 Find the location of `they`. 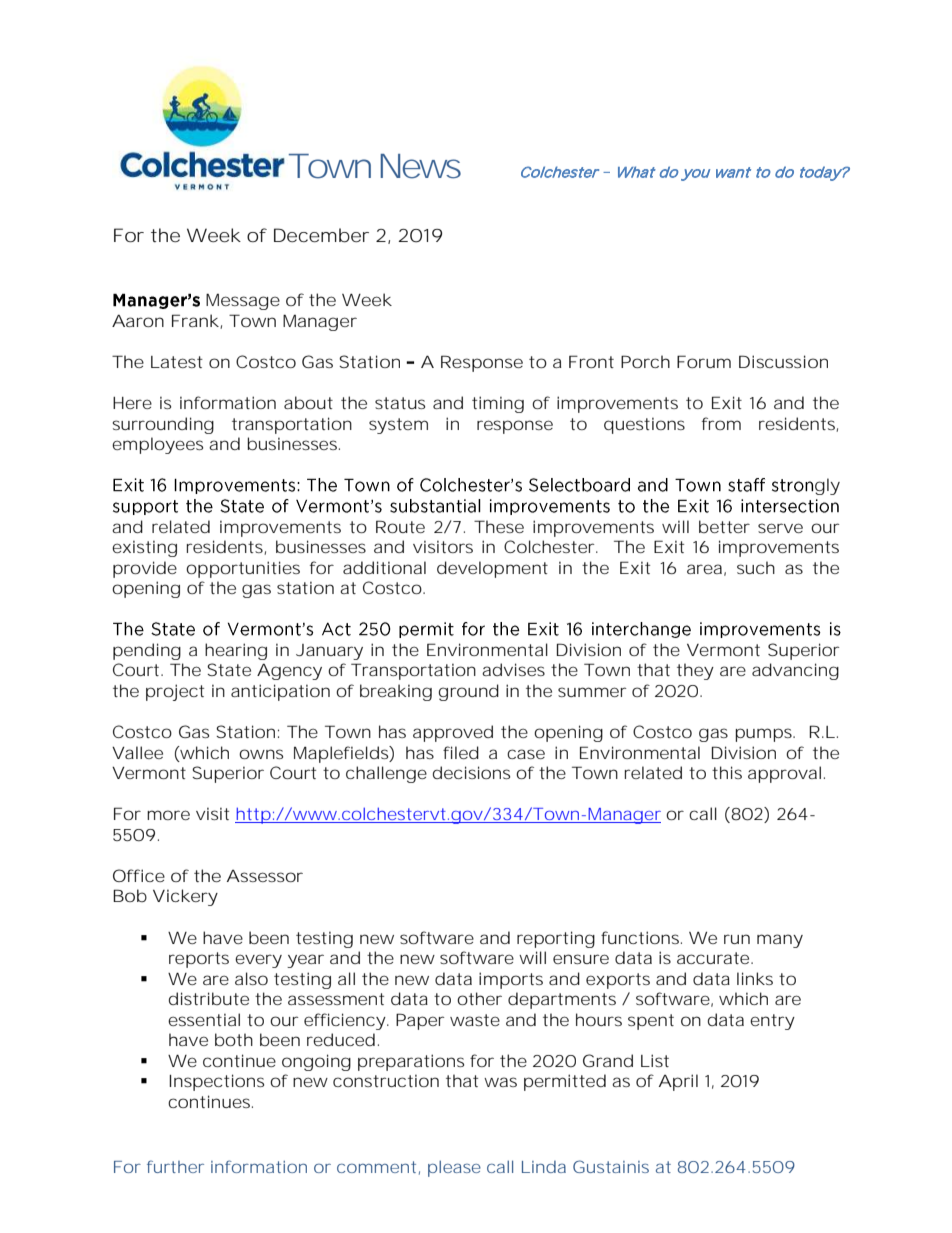

they is located at coordinates (695, 671).
